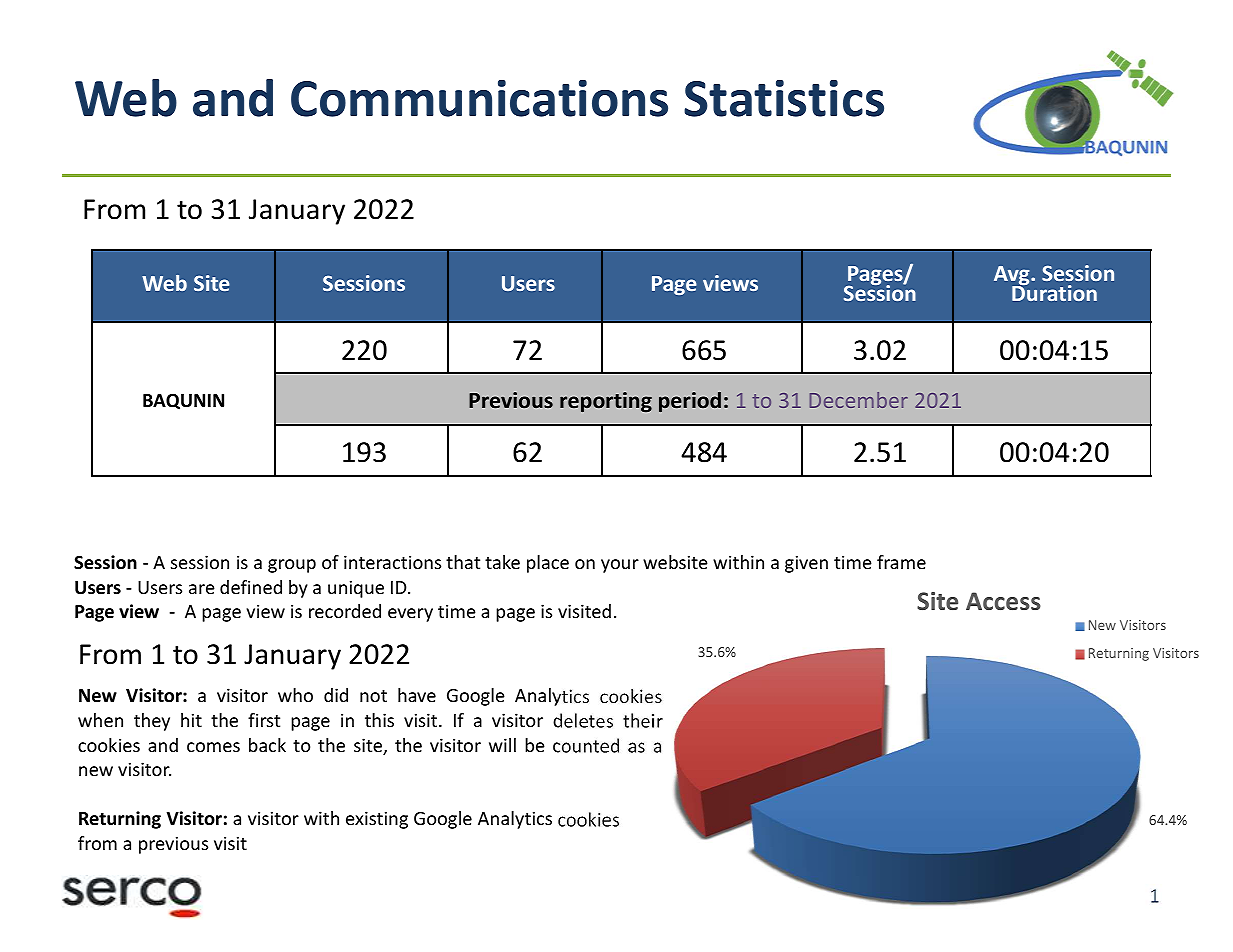 The width and height of the screenshot is (1233, 952). What do you see at coordinates (901, 562) in the screenshot?
I see `frame` at bounding box center [901, 562].
